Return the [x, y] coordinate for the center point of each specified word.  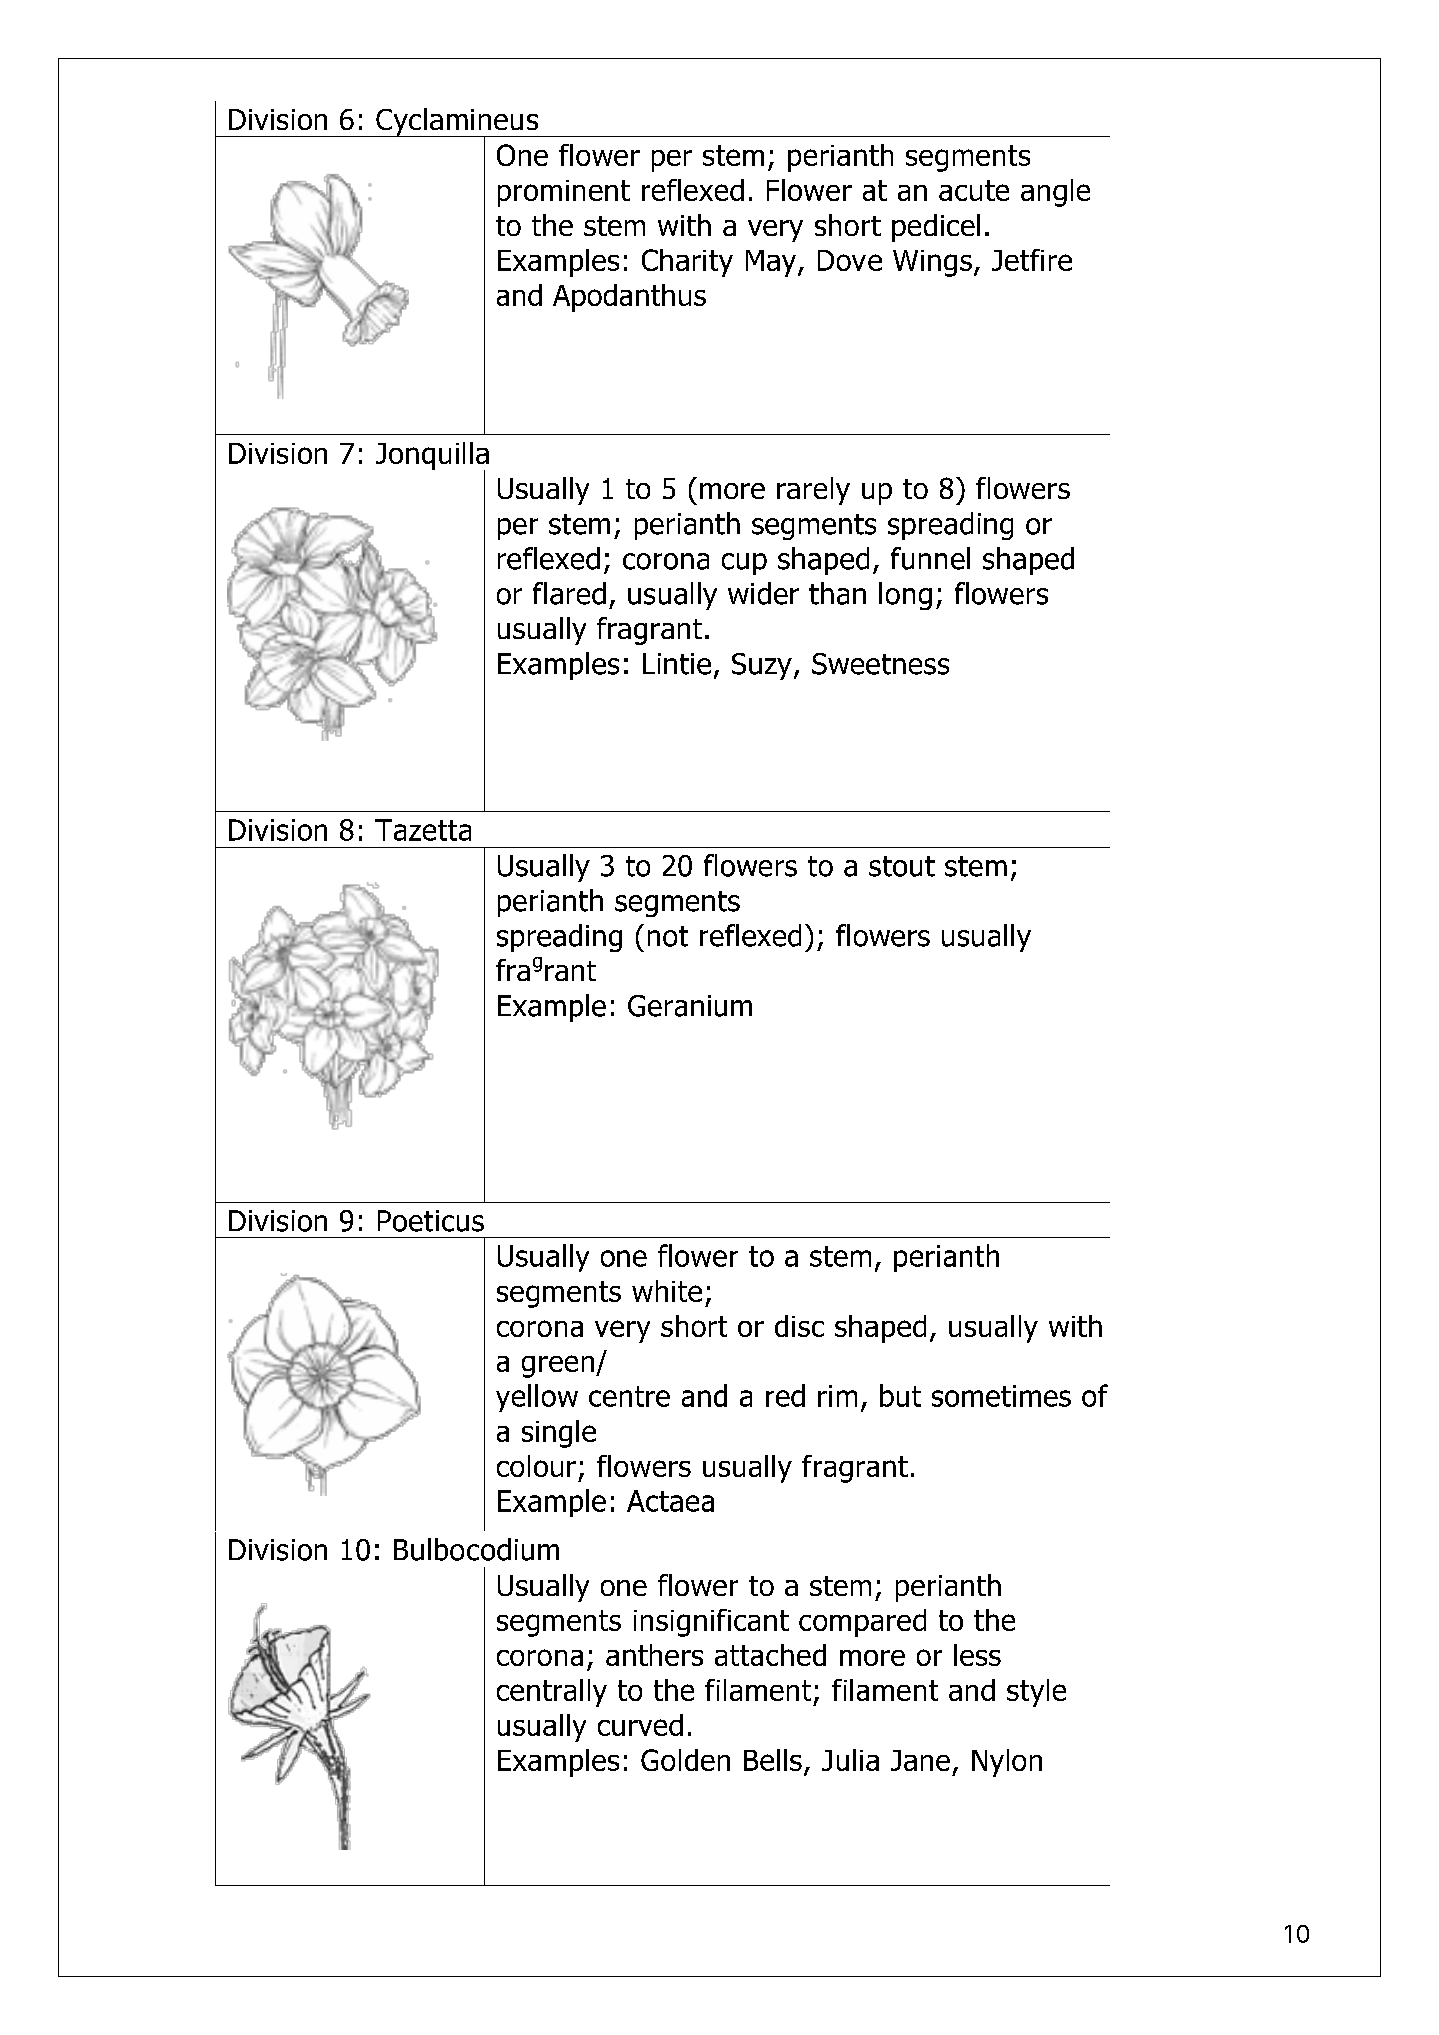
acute [974, 190]
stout [902, 866]
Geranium [690, 1006]
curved [640, 1725]
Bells [773, 1760]
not [668, 936]
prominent [564, 193]
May [771, 263]
